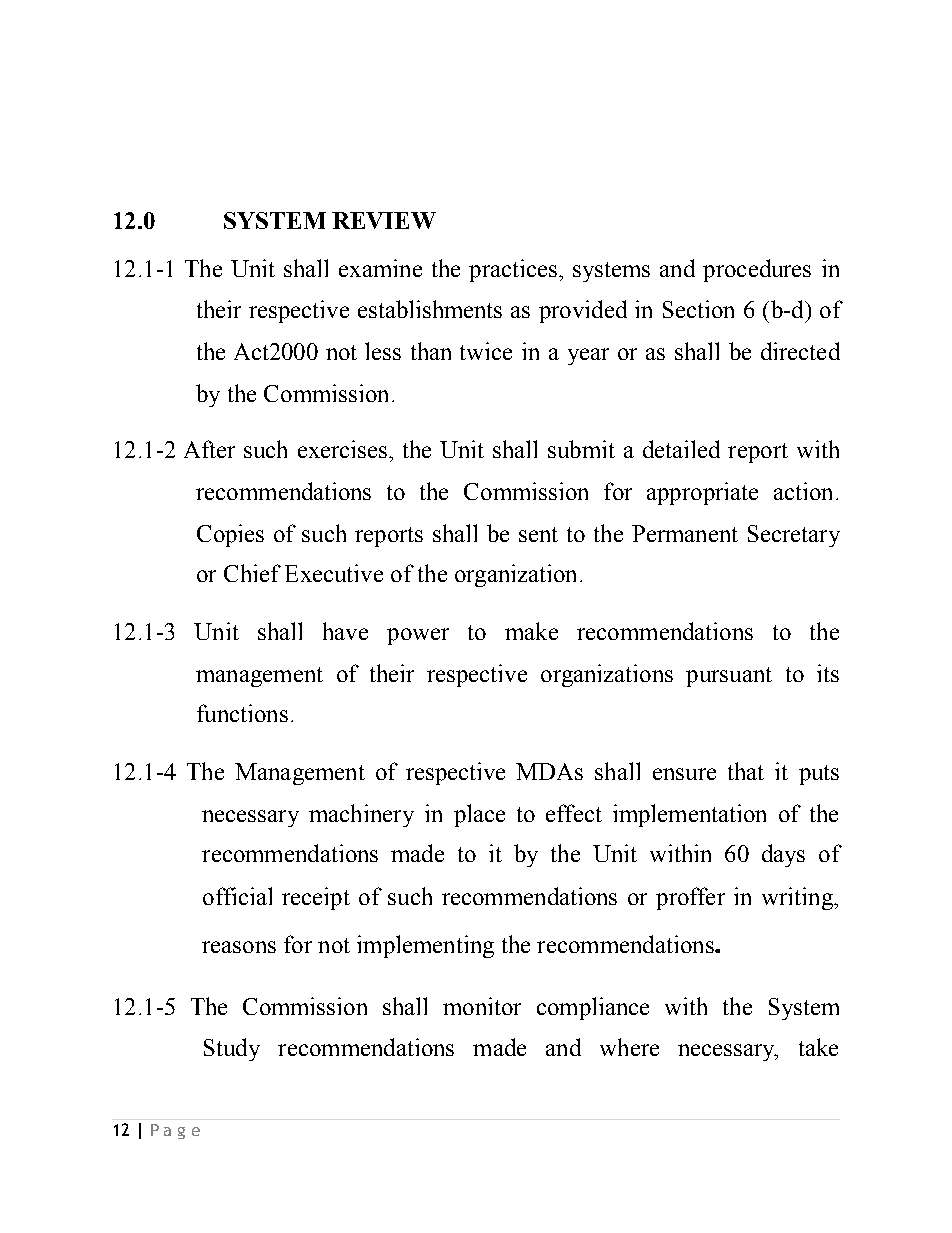  Describe the element at coordinates (513, 270) in the page. I see `practices` at that location.
